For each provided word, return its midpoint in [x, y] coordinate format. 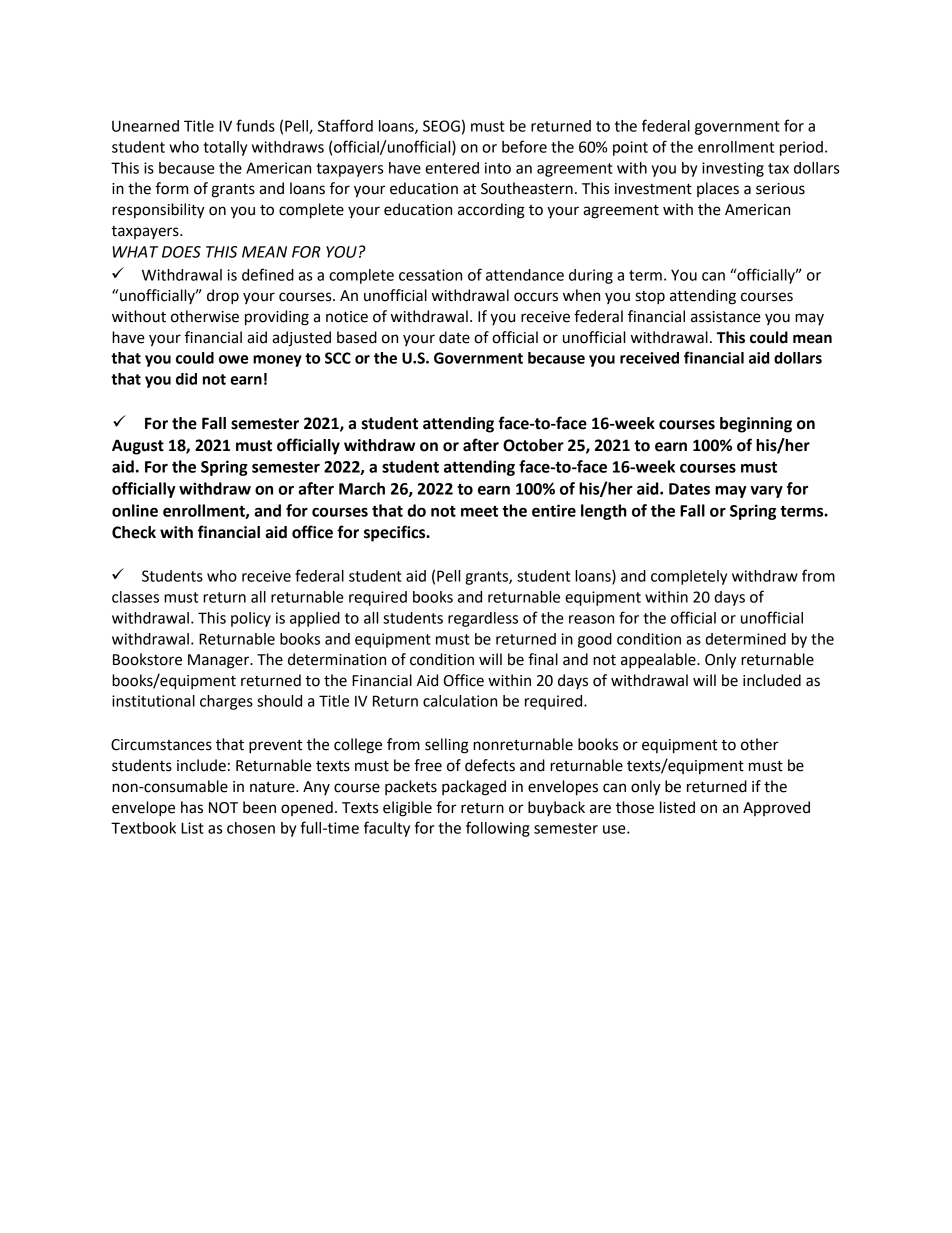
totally [225, 148]
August [138, 447]
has [192, 807]
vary [766, 492]
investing [733, 169]
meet [479, 511]
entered [452, 168]
